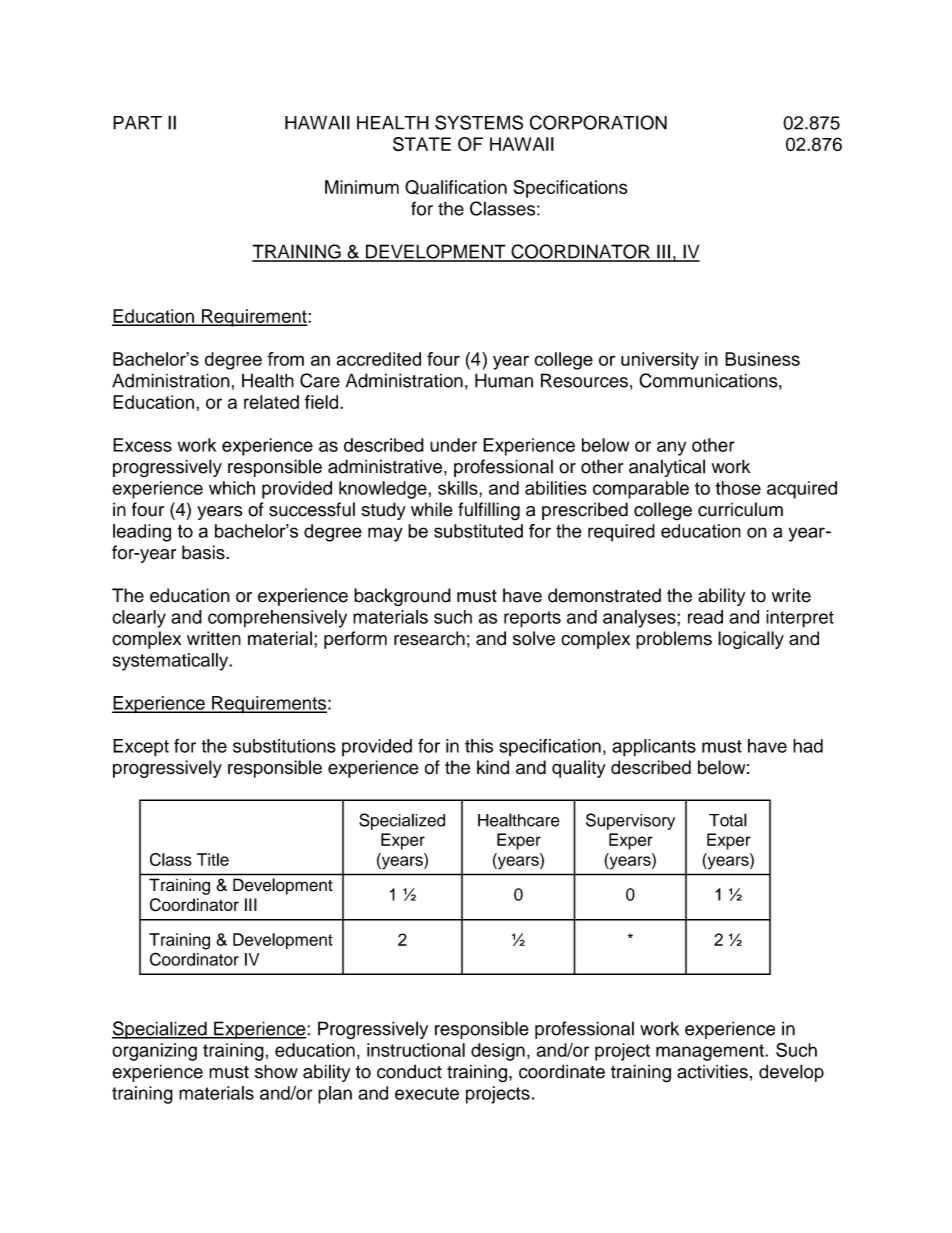 This screenshot has width=952, height=1233. I want to click on Total, so click(728, 820).
